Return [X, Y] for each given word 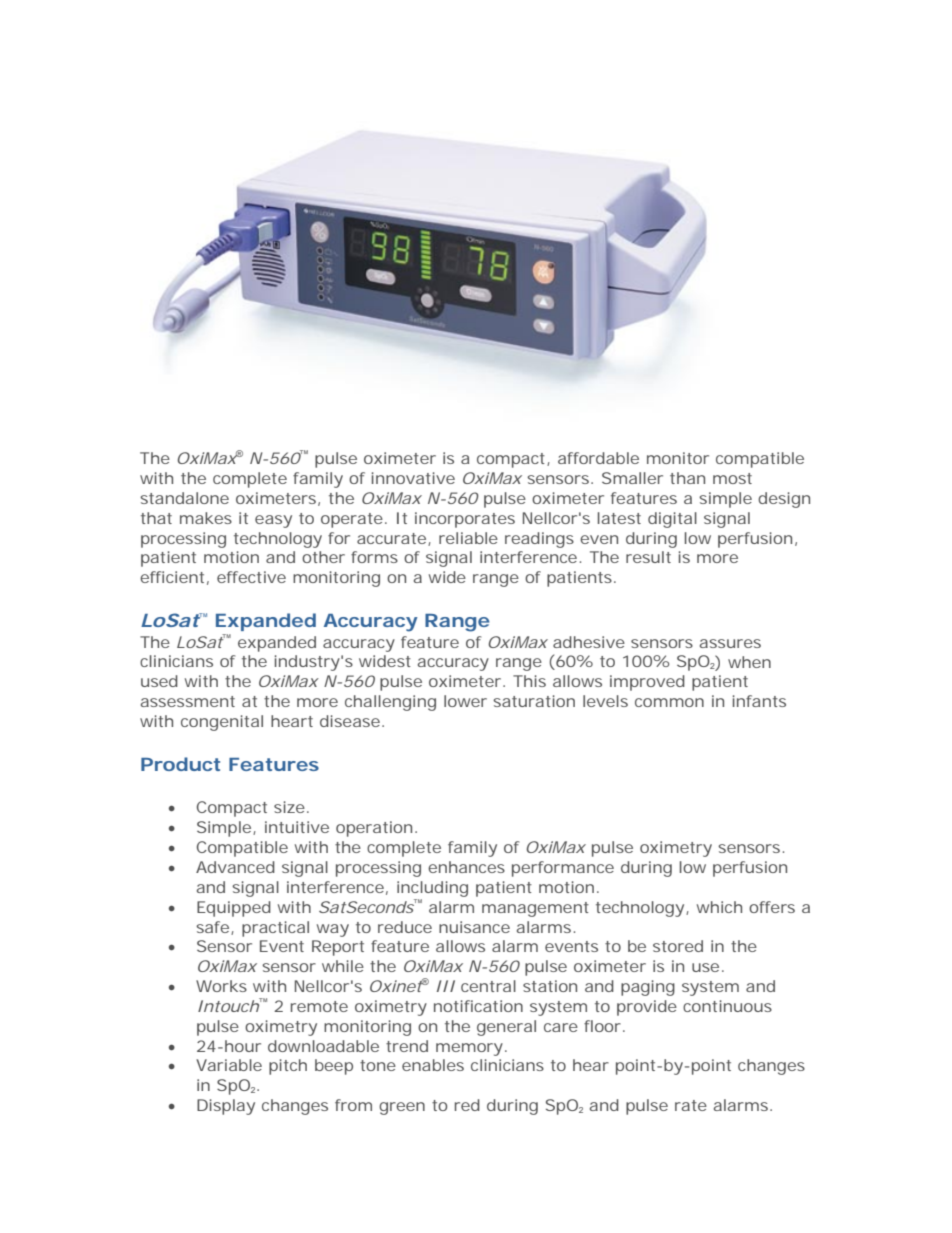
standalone [184, 498]
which [719, 907]
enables [433, 1065]
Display [226, 1107]
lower [465, 701]
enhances [466, 867]
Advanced [235, 867]
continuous [727, 1006]
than [687, 478]
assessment [188, 701]
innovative [413, 478]
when [749, 662]
